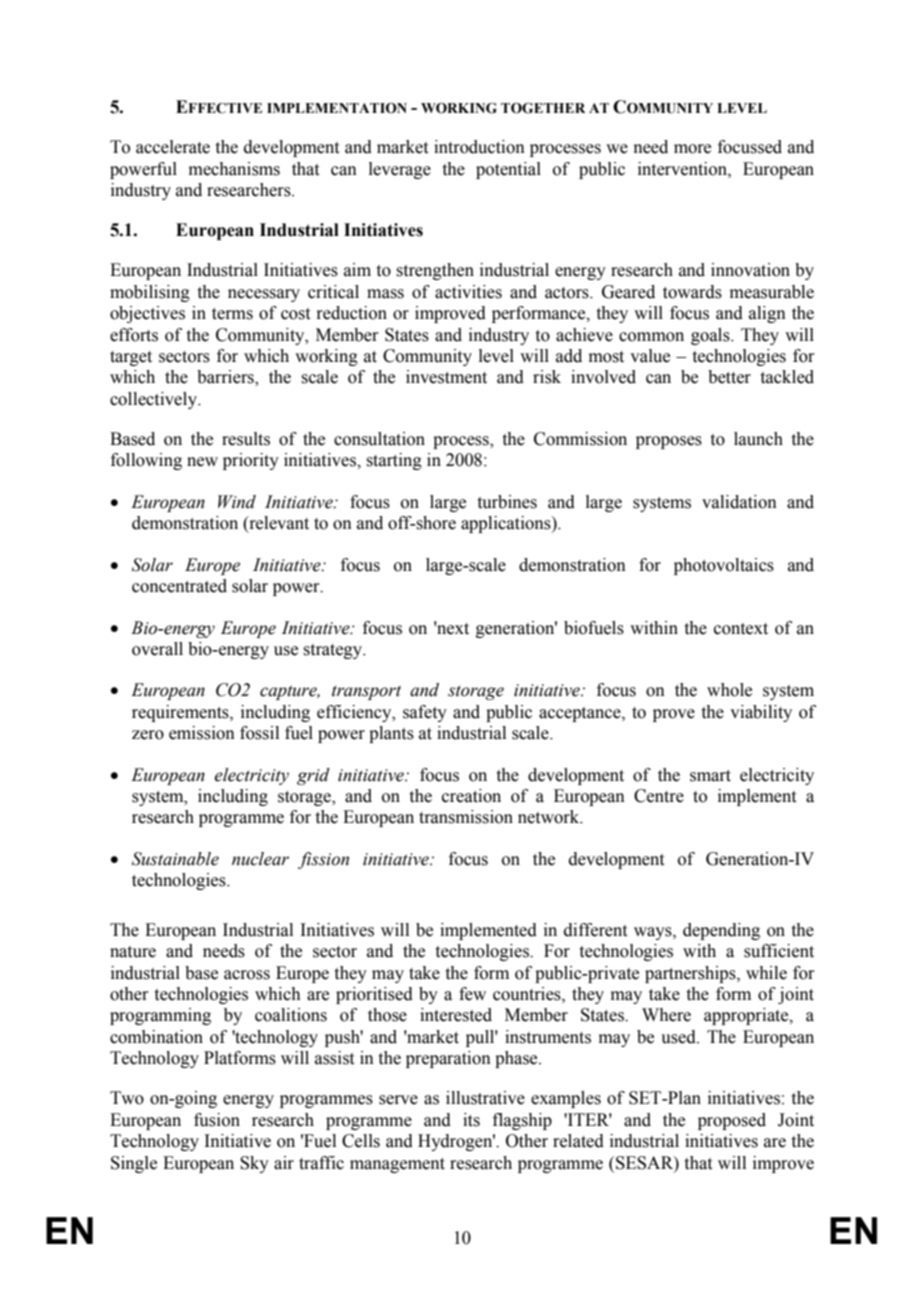 The width and height of the image is (924, 1308). What do you see at coordinates (471, 796) in the image?
I see `creation` at bounding box center [471, 796].
